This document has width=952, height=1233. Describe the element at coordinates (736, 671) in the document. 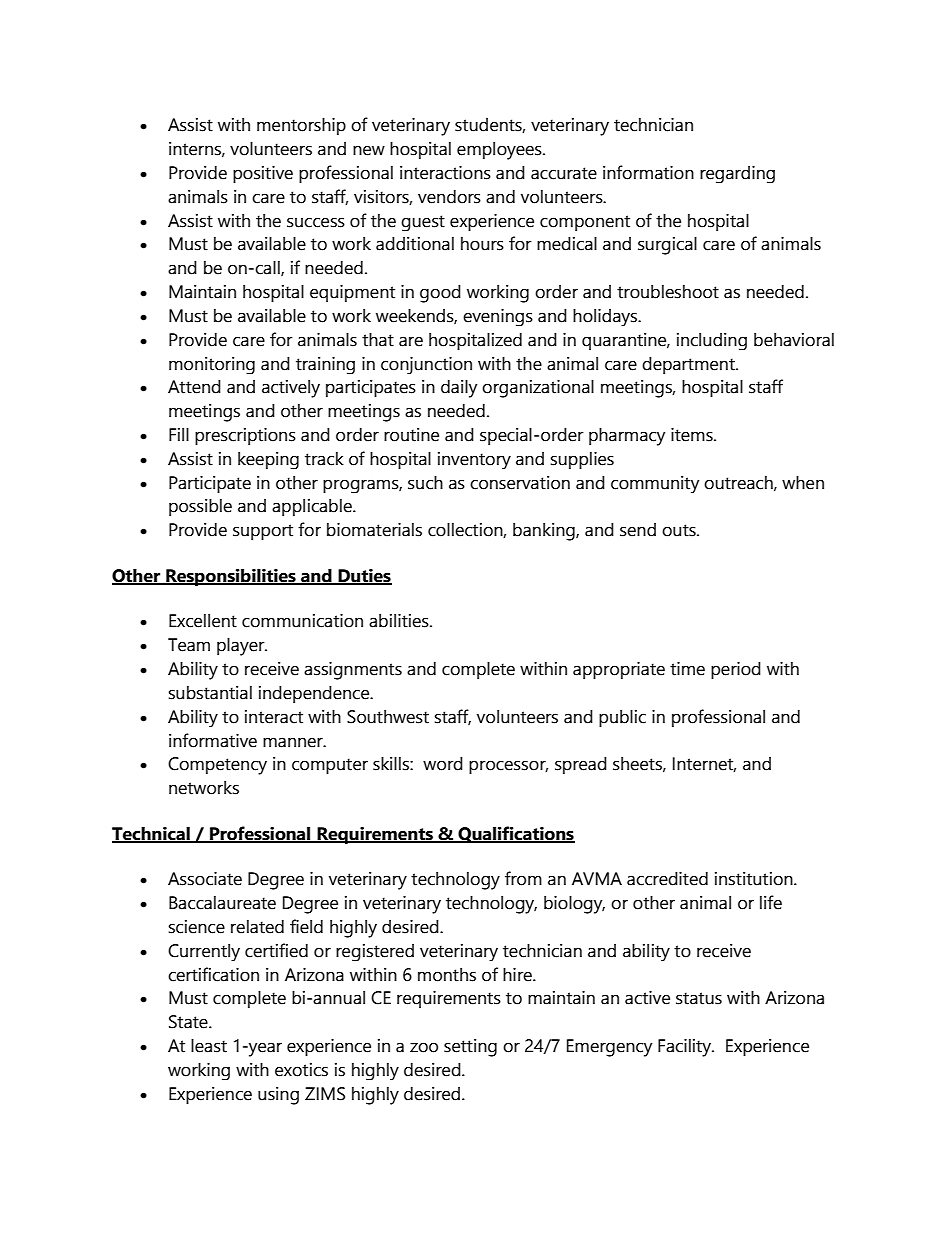

I see `period` at that location.
